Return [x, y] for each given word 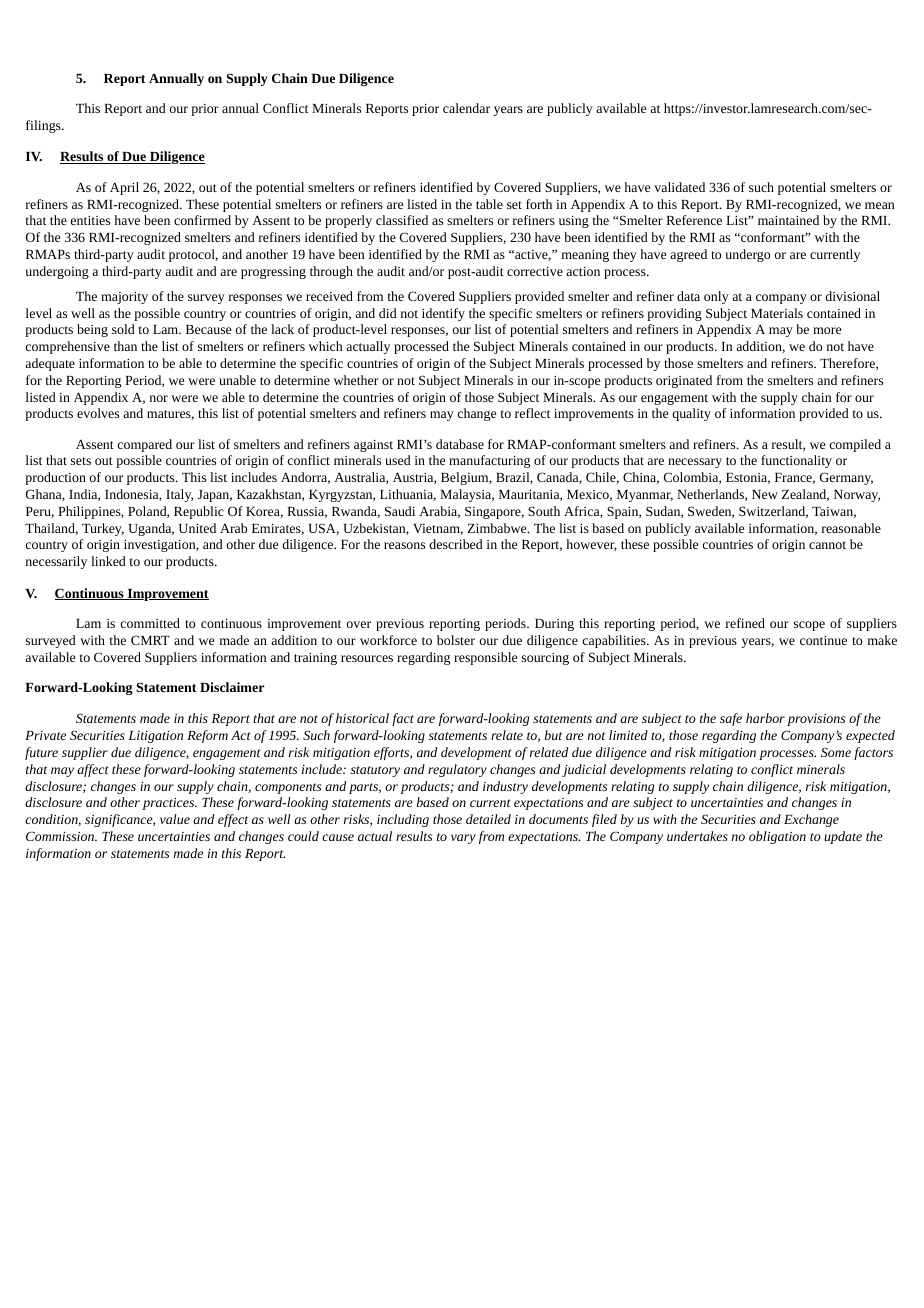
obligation [777, 837]
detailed [488, 819]
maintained [788, 220]
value [175, 819]
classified [402, 220]
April [124, 188]
